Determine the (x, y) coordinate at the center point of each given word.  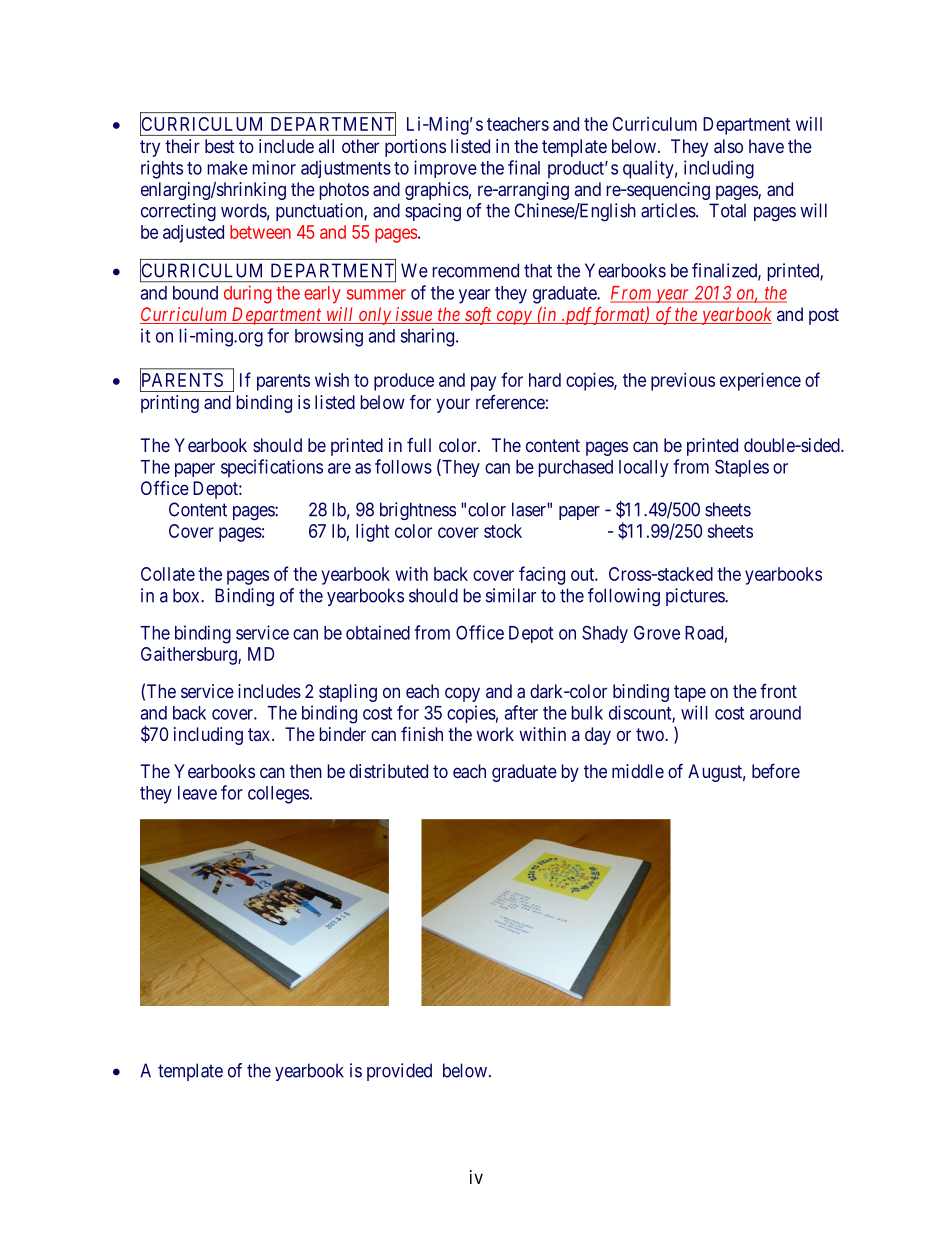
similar (511, 595)
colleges (278, 795)
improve (445, 169)
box (187, 595)
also (728, 146)
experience (760, 382)
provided (399, 1072)
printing (170, 404)
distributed (388, 771)
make (228, 168)
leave (197, 793)
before (776, 771)
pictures (696, 597)
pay (483, 383)
